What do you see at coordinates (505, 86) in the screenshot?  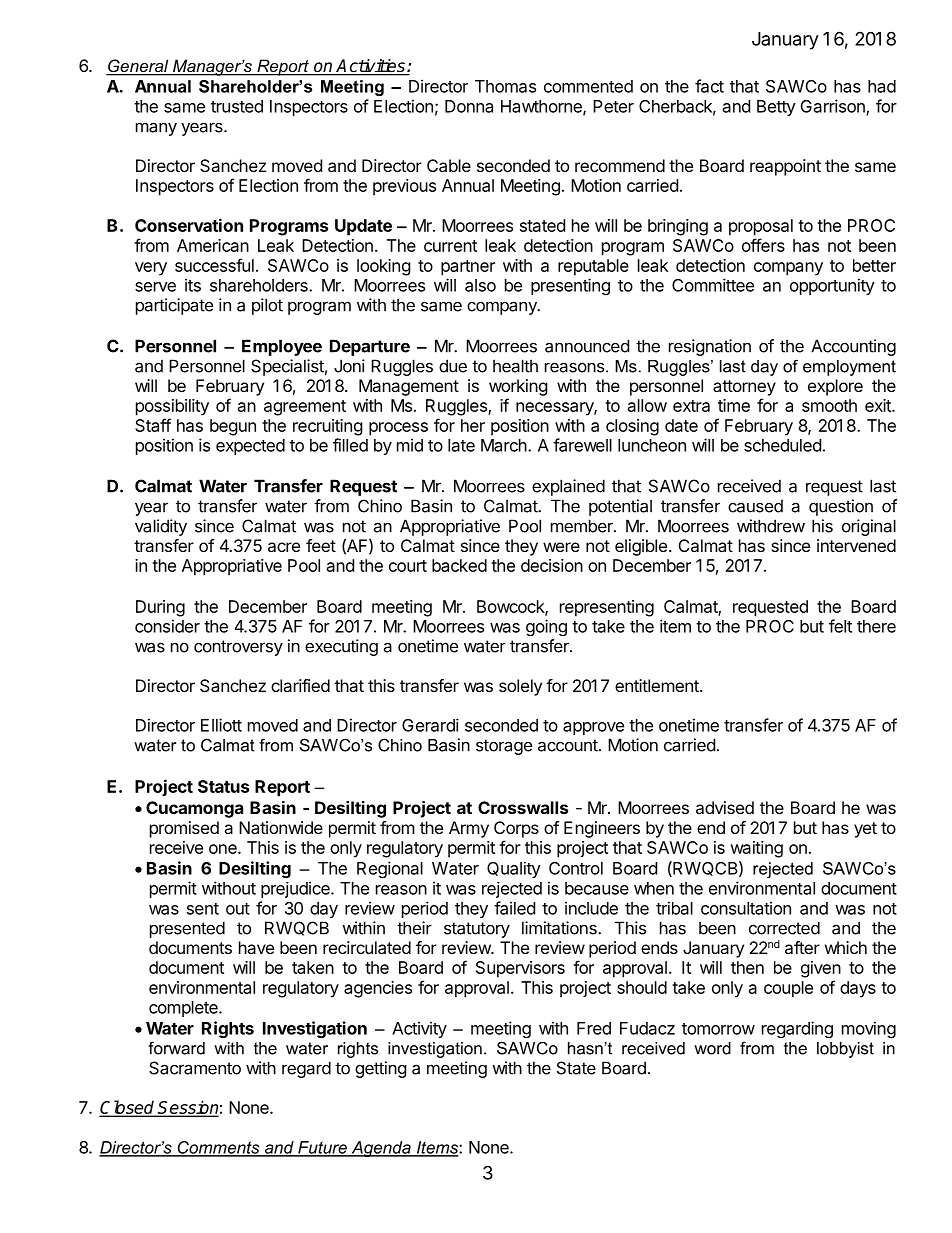 I see `Thomas` at bounding box center [505, 86].
